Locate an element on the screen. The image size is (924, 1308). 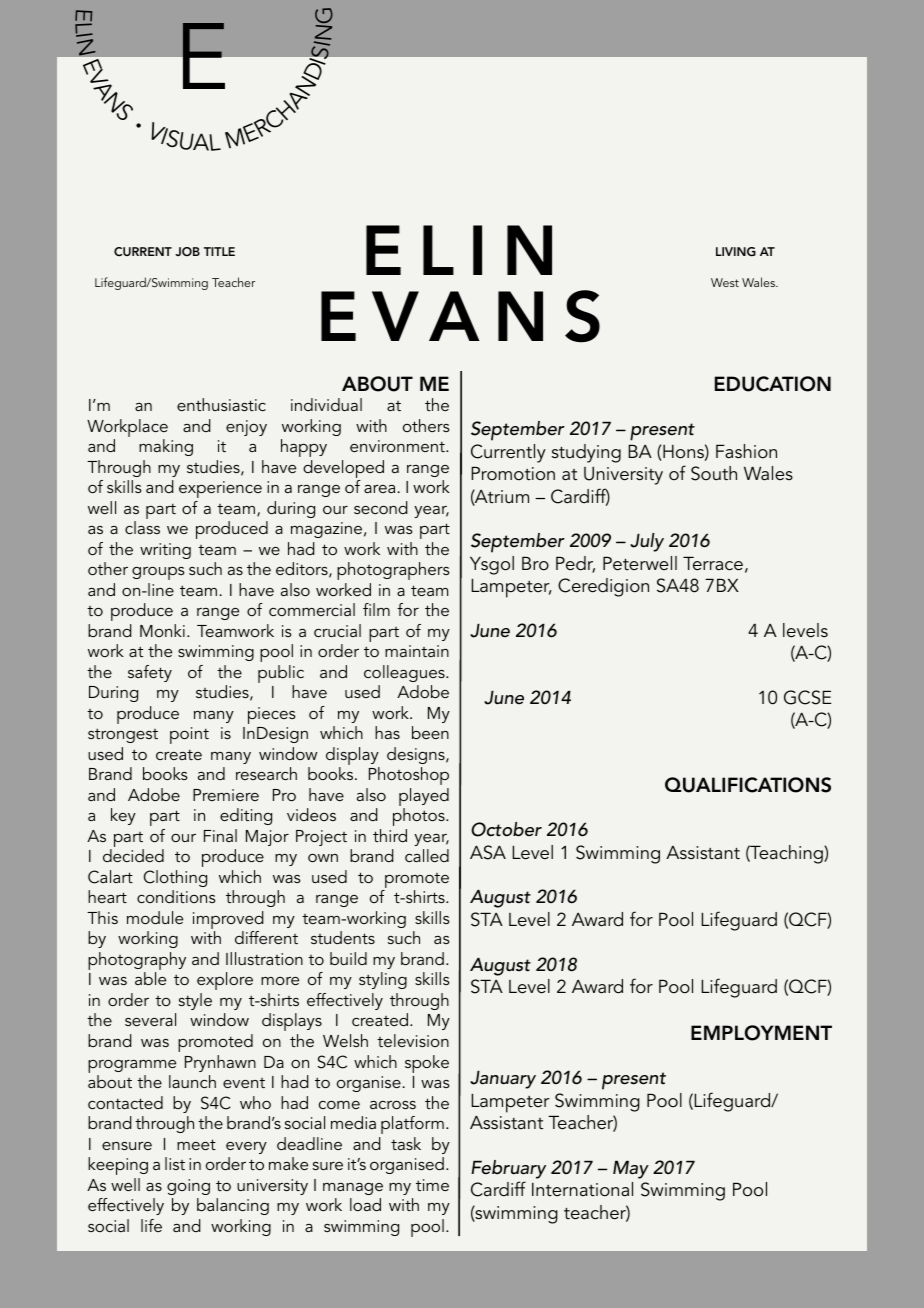
individual is located at coordinates (326, 404).
